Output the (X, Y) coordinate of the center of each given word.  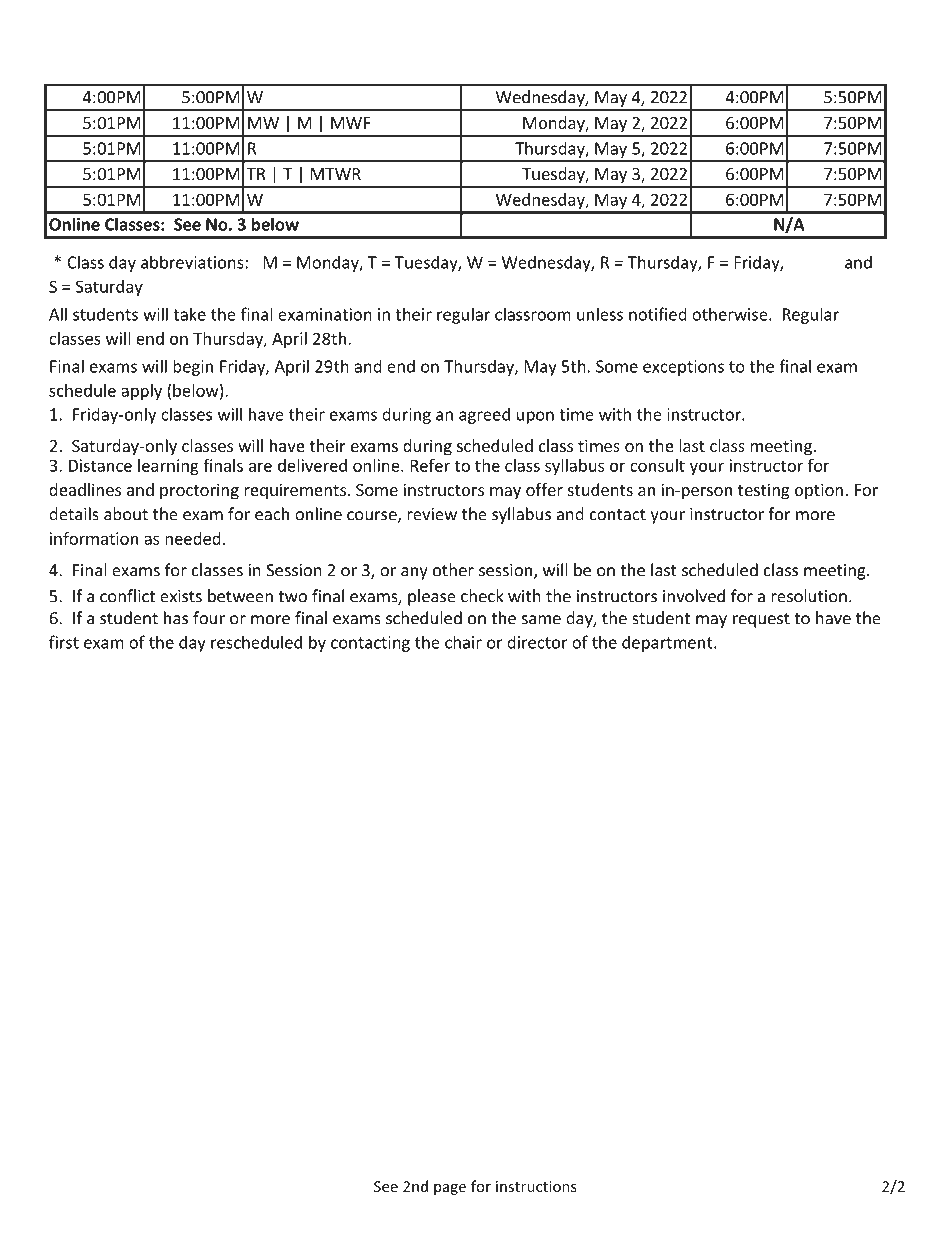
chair (463, 642)
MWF (350, 123)
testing (764, 491)
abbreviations (193, 262)
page (450, 1189)
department (668, 643)
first (64, 642)
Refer (430, 465)
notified (658, 314)
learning (168, 467)
